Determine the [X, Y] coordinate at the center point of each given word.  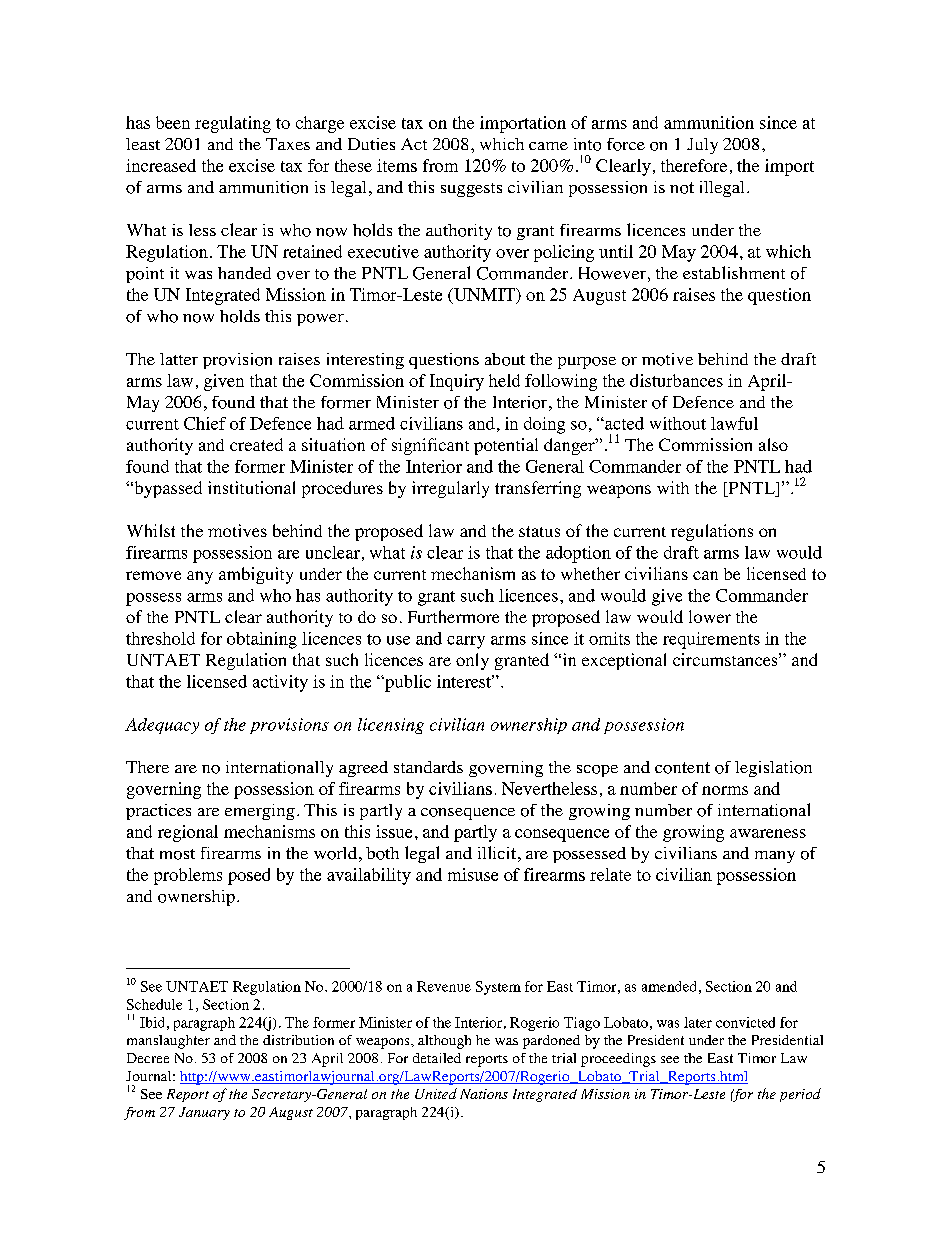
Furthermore [453, 616]
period [800, 1095]
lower [710, 616]
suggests [471, 190]
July [702, 146]
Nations [484, 1094]
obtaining [262, 640]
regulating [233, 124]
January [204, 1113]
